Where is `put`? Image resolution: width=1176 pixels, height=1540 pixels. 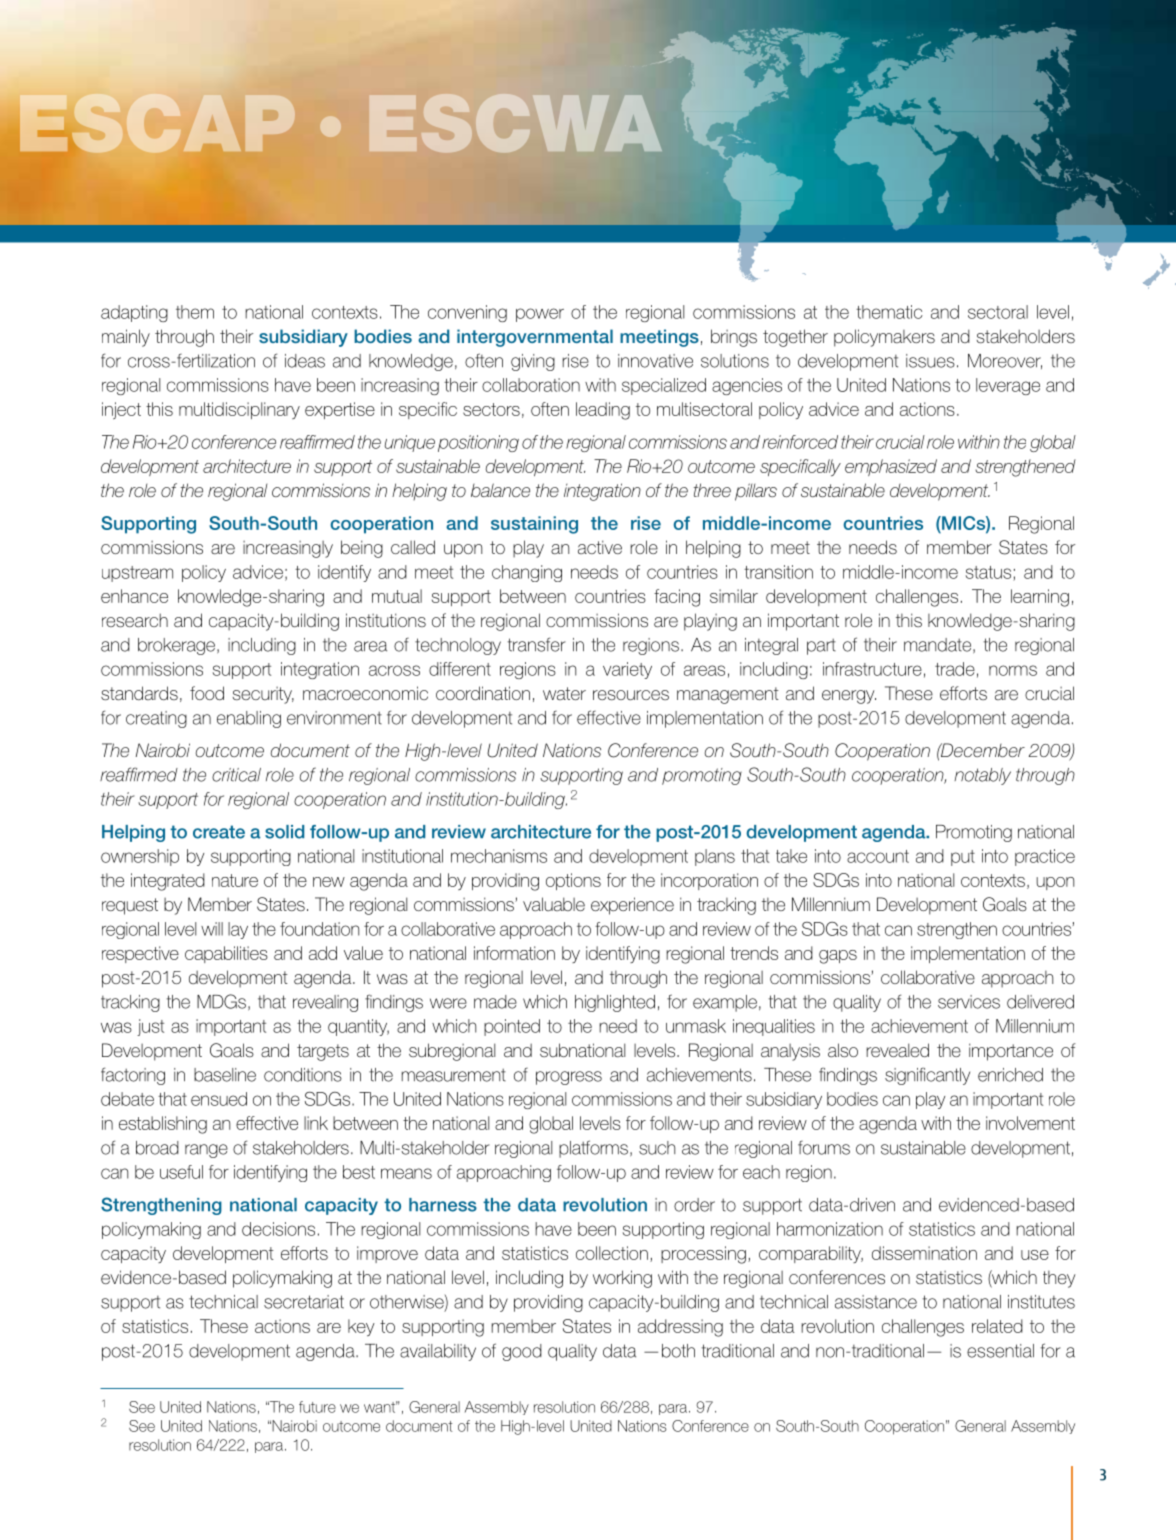 put is located at coordinates (963, 858).
